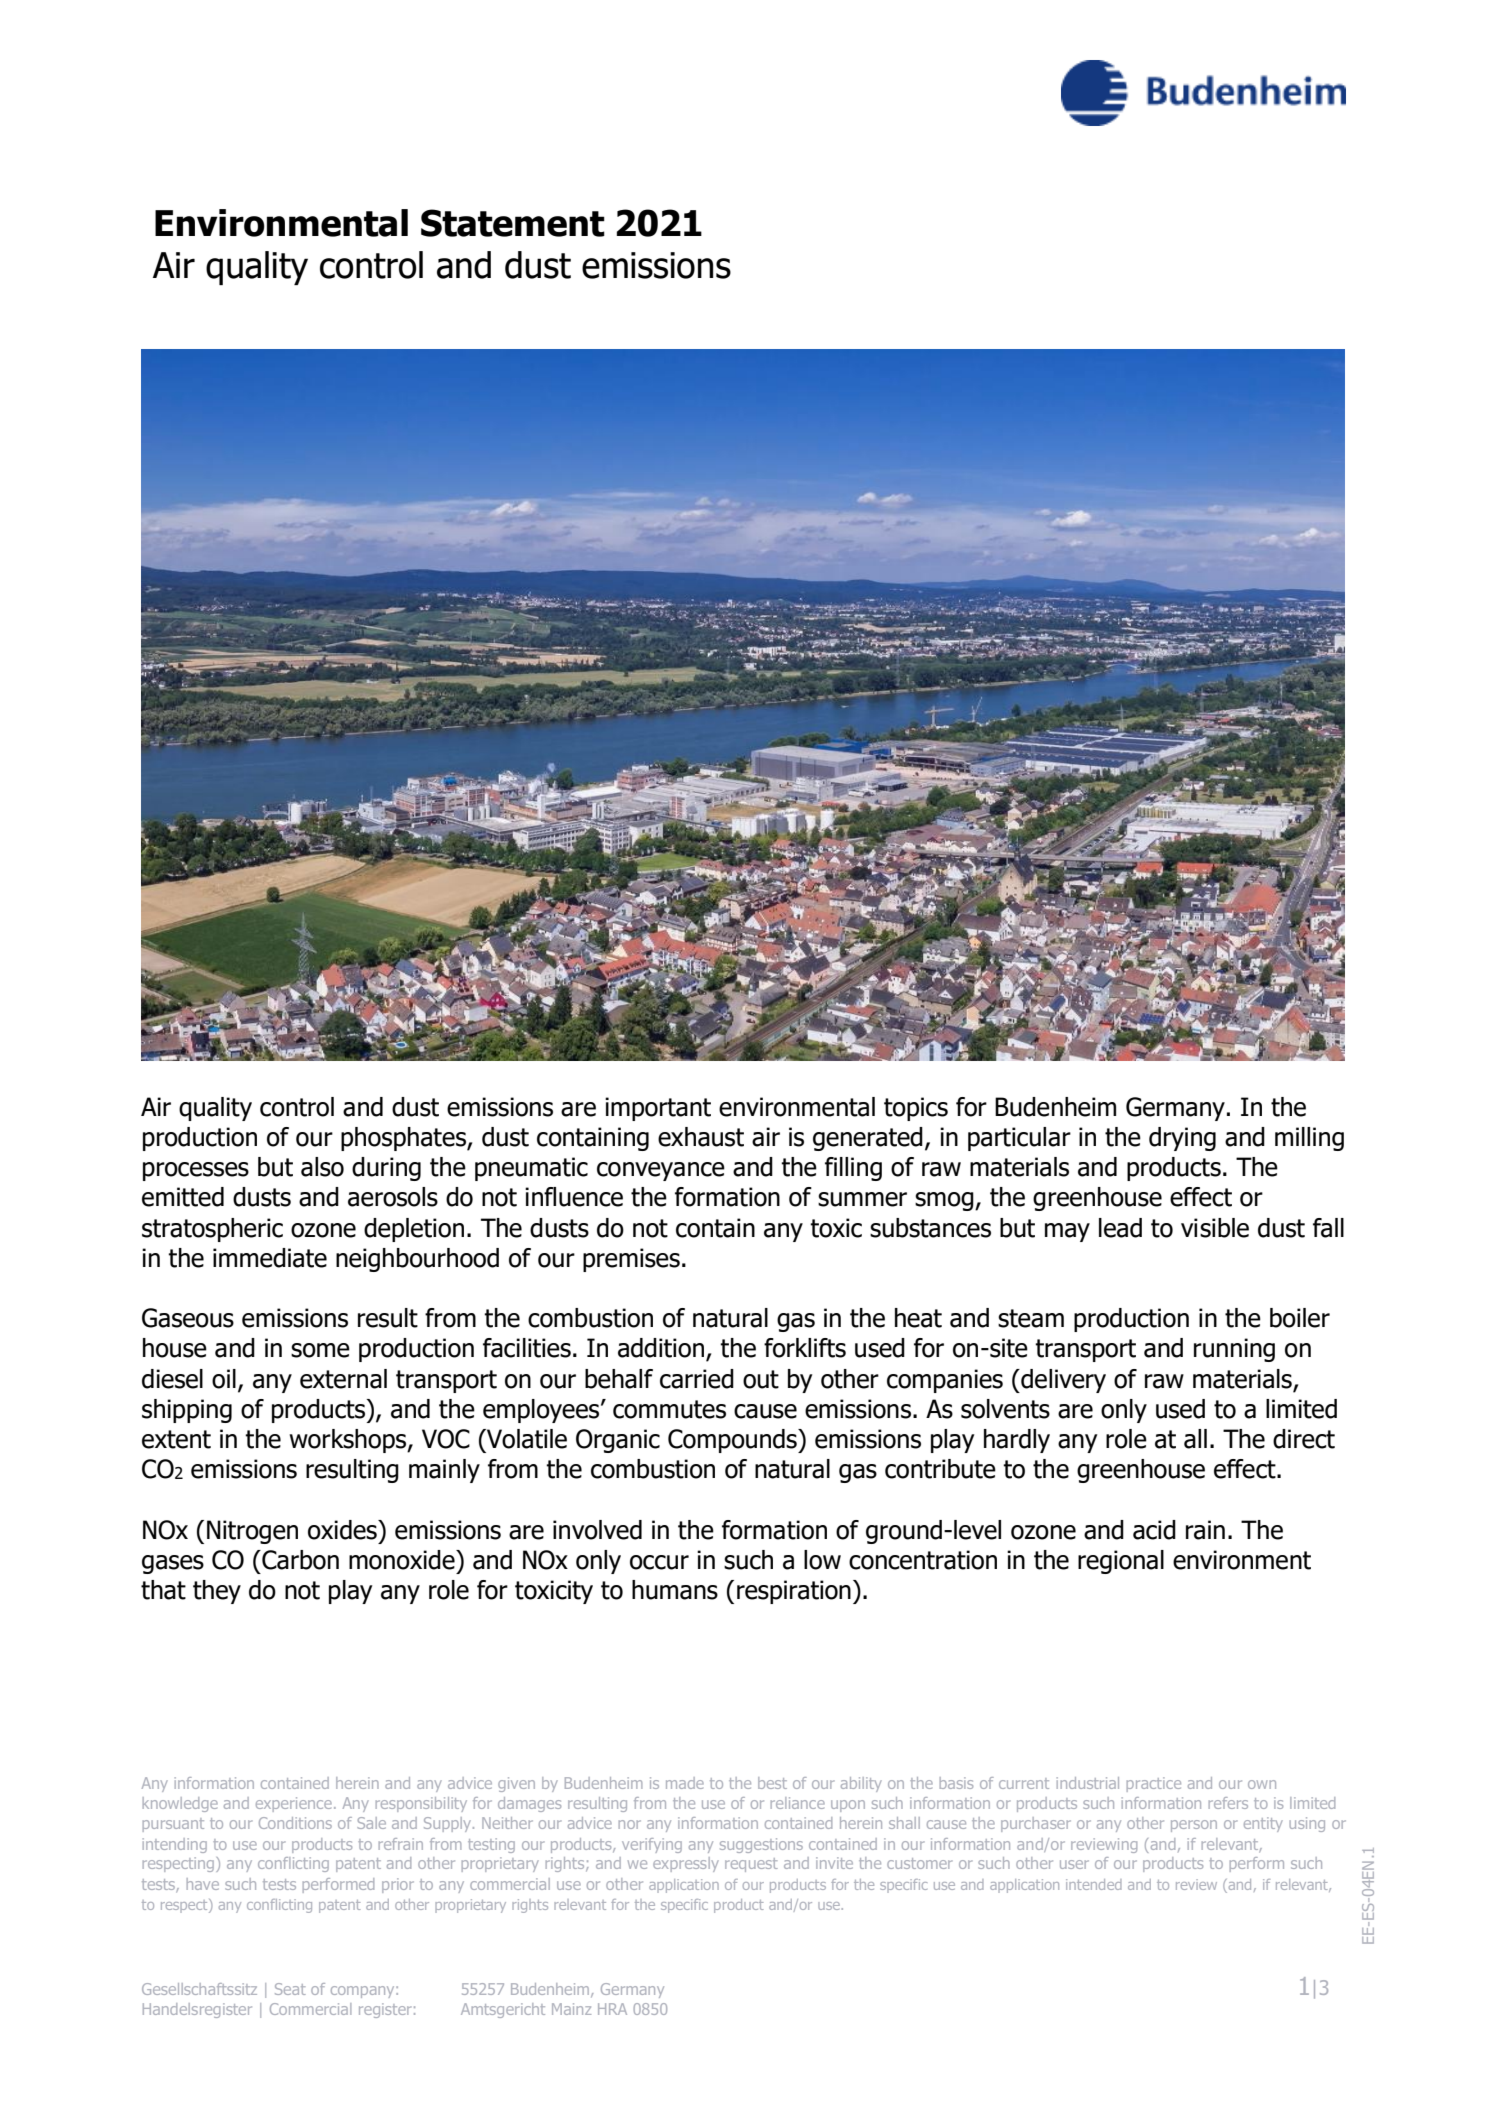 The width and height of the image is (1489, 2106). Describe the element at coordinates (1154, 1530) in the image. I see `acid` at that location.
